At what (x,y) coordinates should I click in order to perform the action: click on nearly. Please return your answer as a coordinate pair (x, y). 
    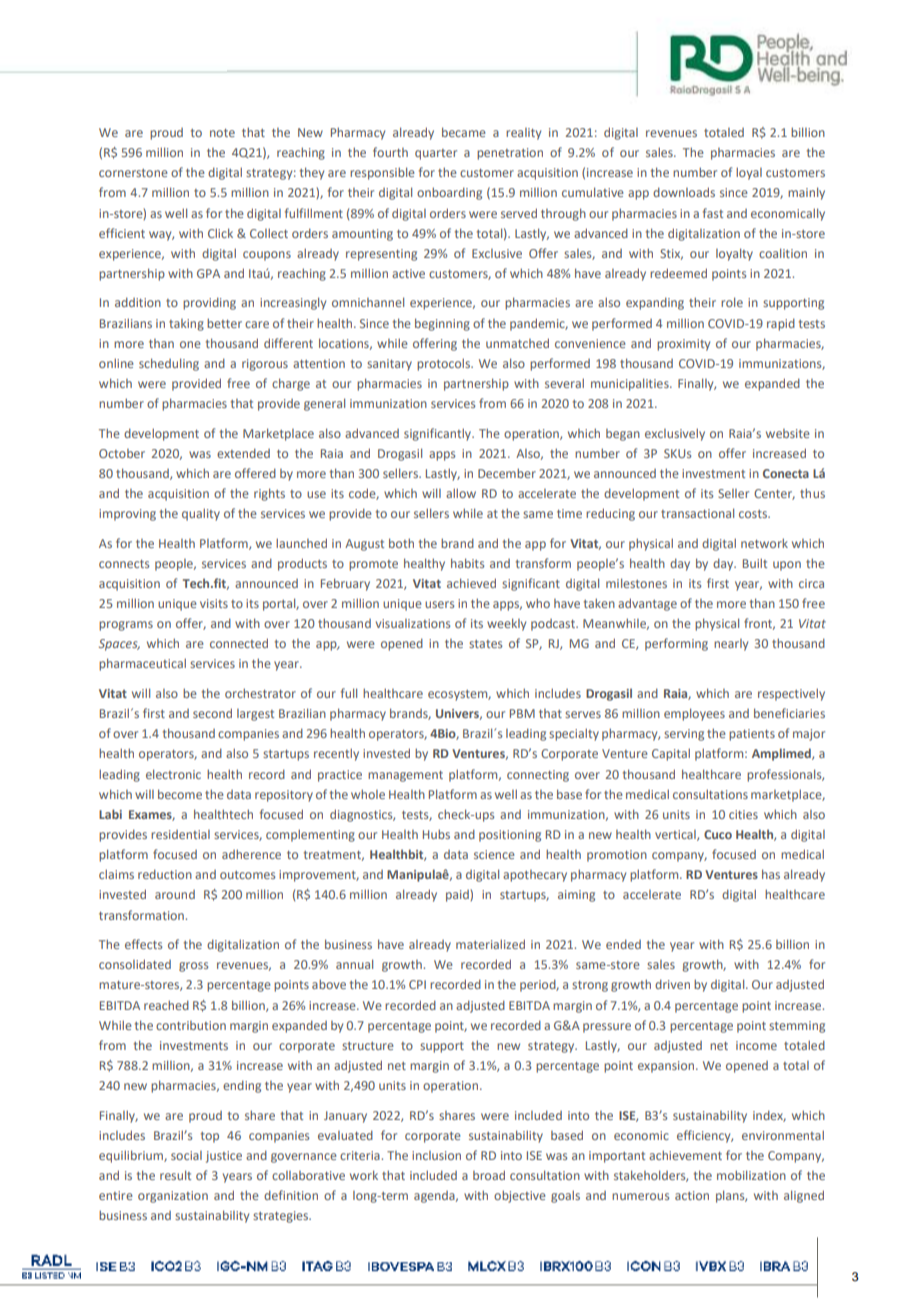
    Looking at the image, I should click on (731, 645).
